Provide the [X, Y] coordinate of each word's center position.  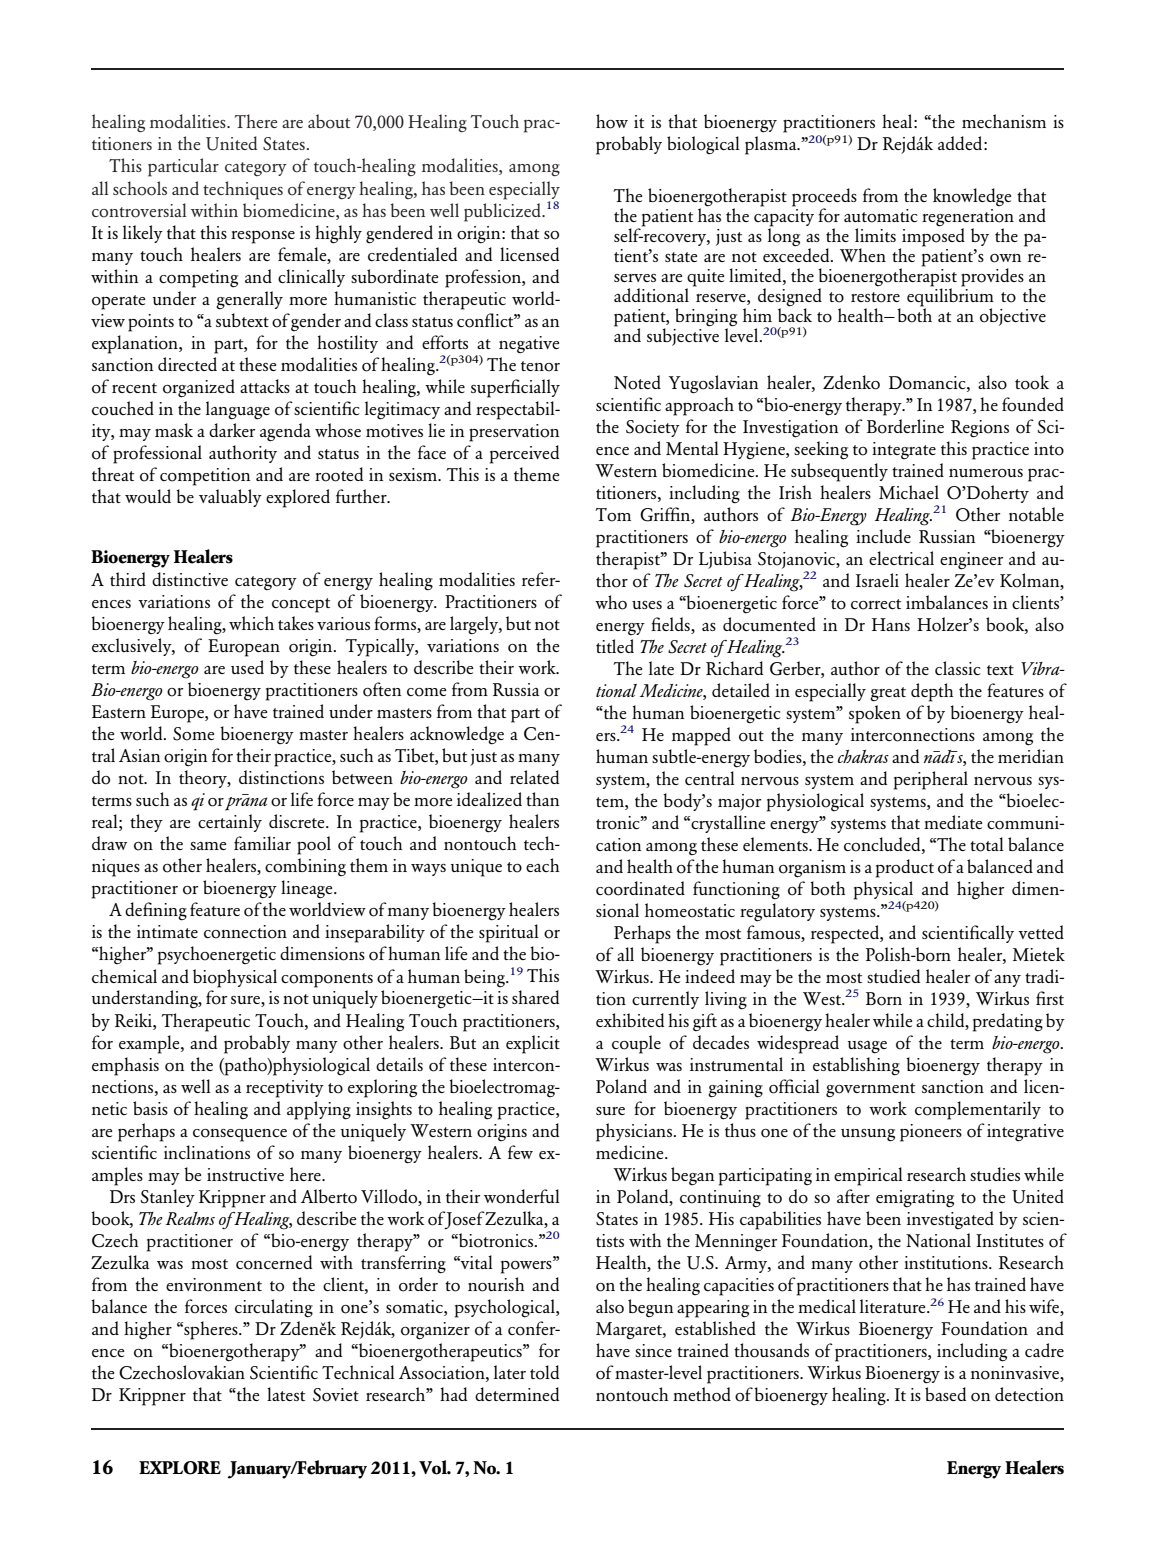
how [612, 121]
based [945, 1394]
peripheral [931, 780]
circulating [274, 1308]
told [544, 1372]
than [542, 799]
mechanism [1004, 121]
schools [140, 188]
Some [193, 734]
